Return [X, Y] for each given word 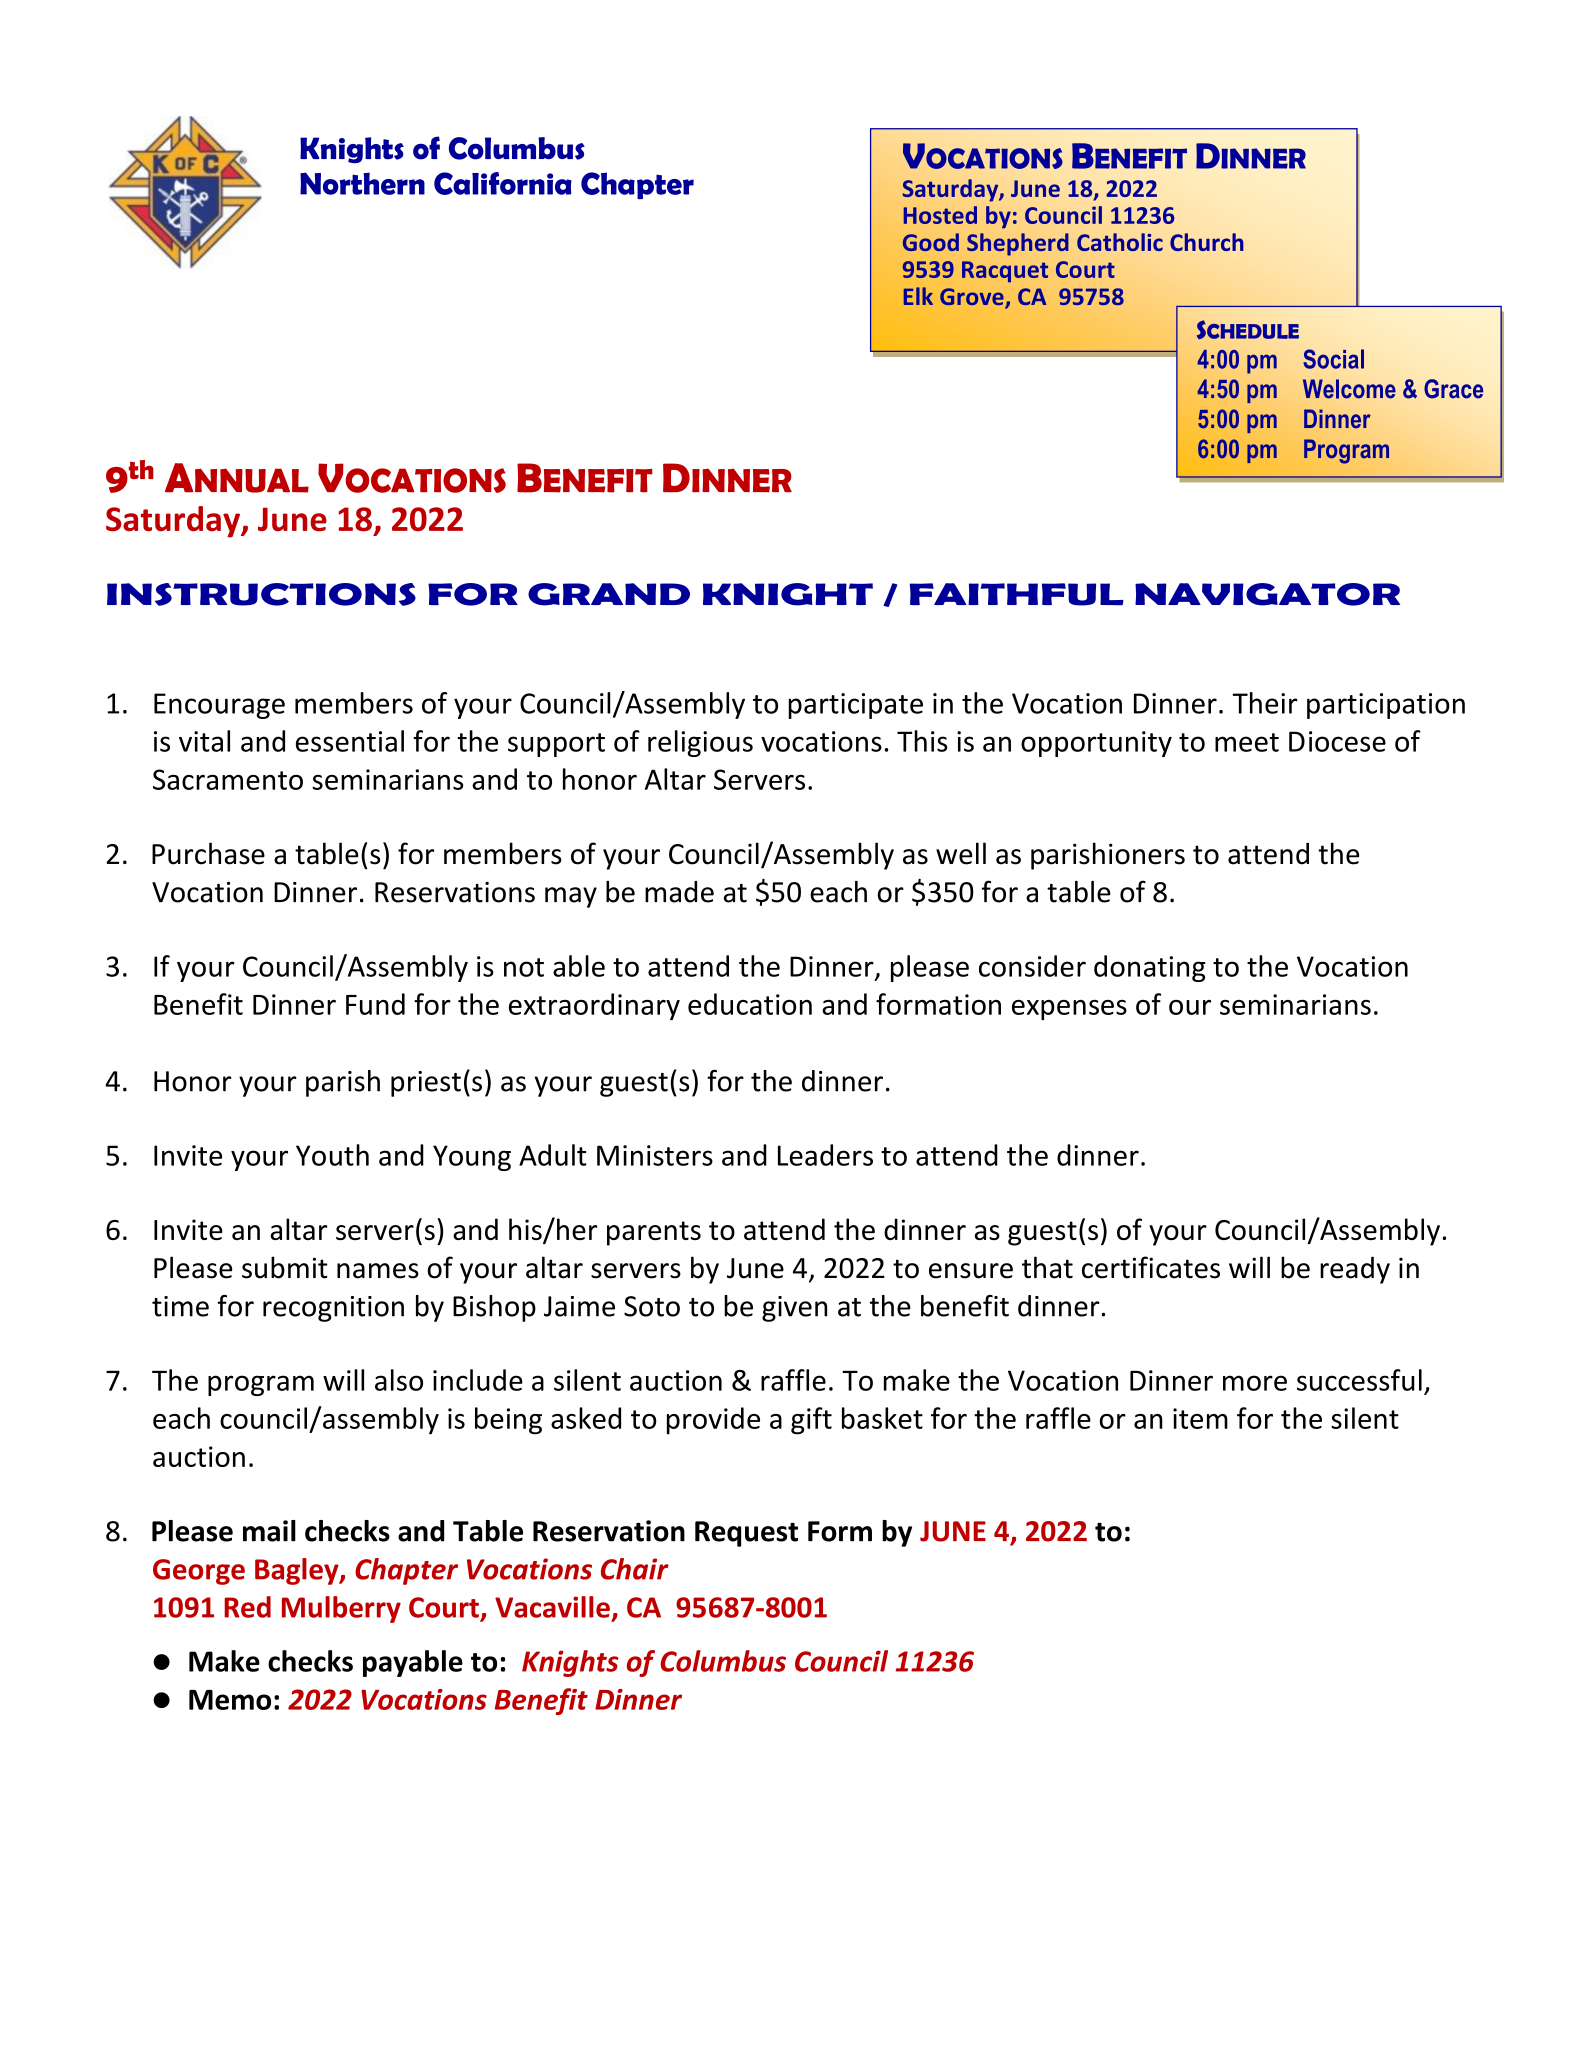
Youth [332, 1155]
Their [1265, 703]
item [1200, 1418]
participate [855, 706]
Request [746, 1534]
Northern [362, 183]
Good [931, 242]
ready [1355, 1270]
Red [247, 1607]
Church [1207, 242]
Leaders [825, 1155]
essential [350, 741]
